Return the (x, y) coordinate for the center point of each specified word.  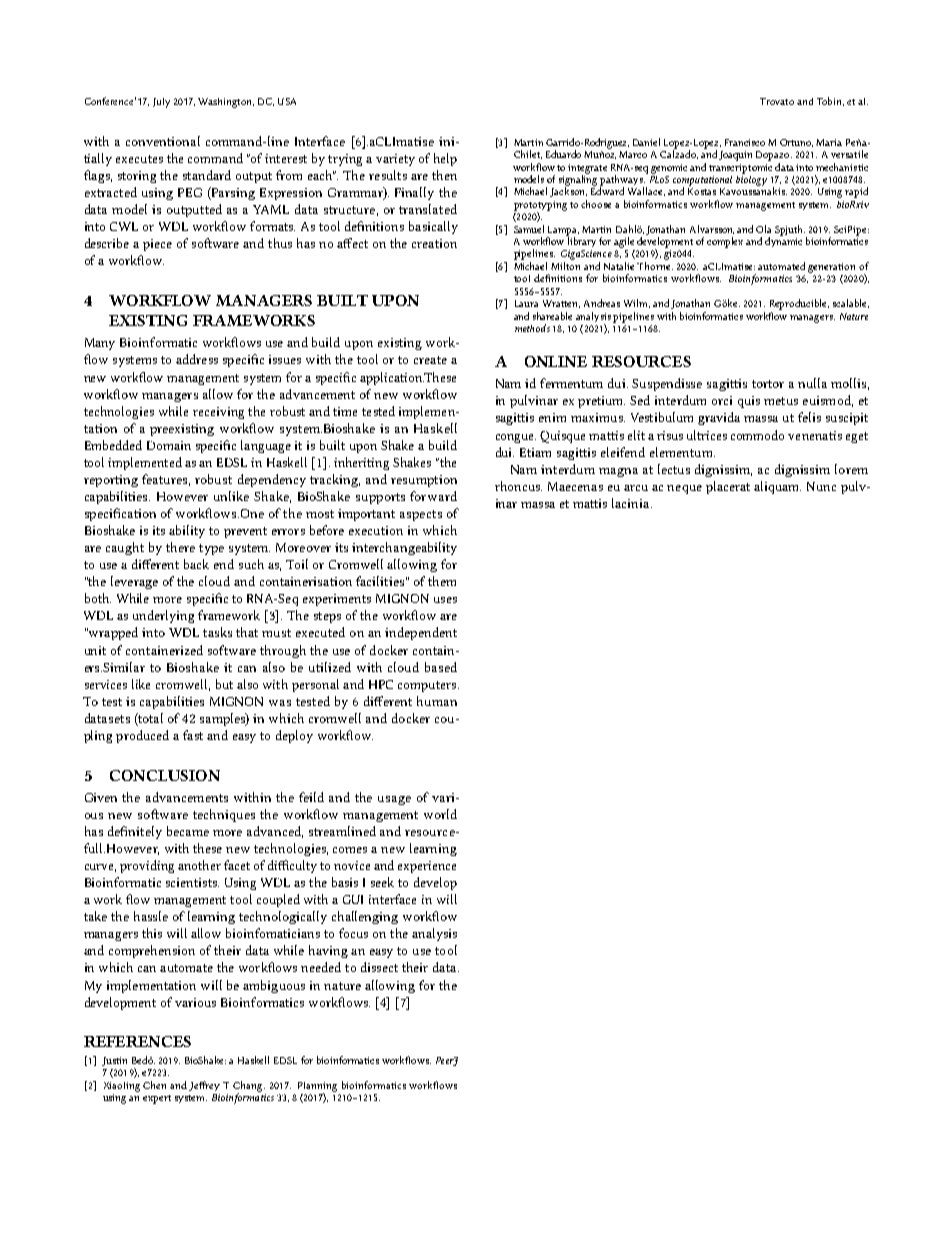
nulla (812, 383)
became (188, 831)
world (440, 814)
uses (445, 600)
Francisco (745, 142)
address (197, 359)
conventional (163, 141)
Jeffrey (204, 1086)
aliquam (777, 487)
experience (427, 867)
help (445, 159)
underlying (163, 616)
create (430, 360)
